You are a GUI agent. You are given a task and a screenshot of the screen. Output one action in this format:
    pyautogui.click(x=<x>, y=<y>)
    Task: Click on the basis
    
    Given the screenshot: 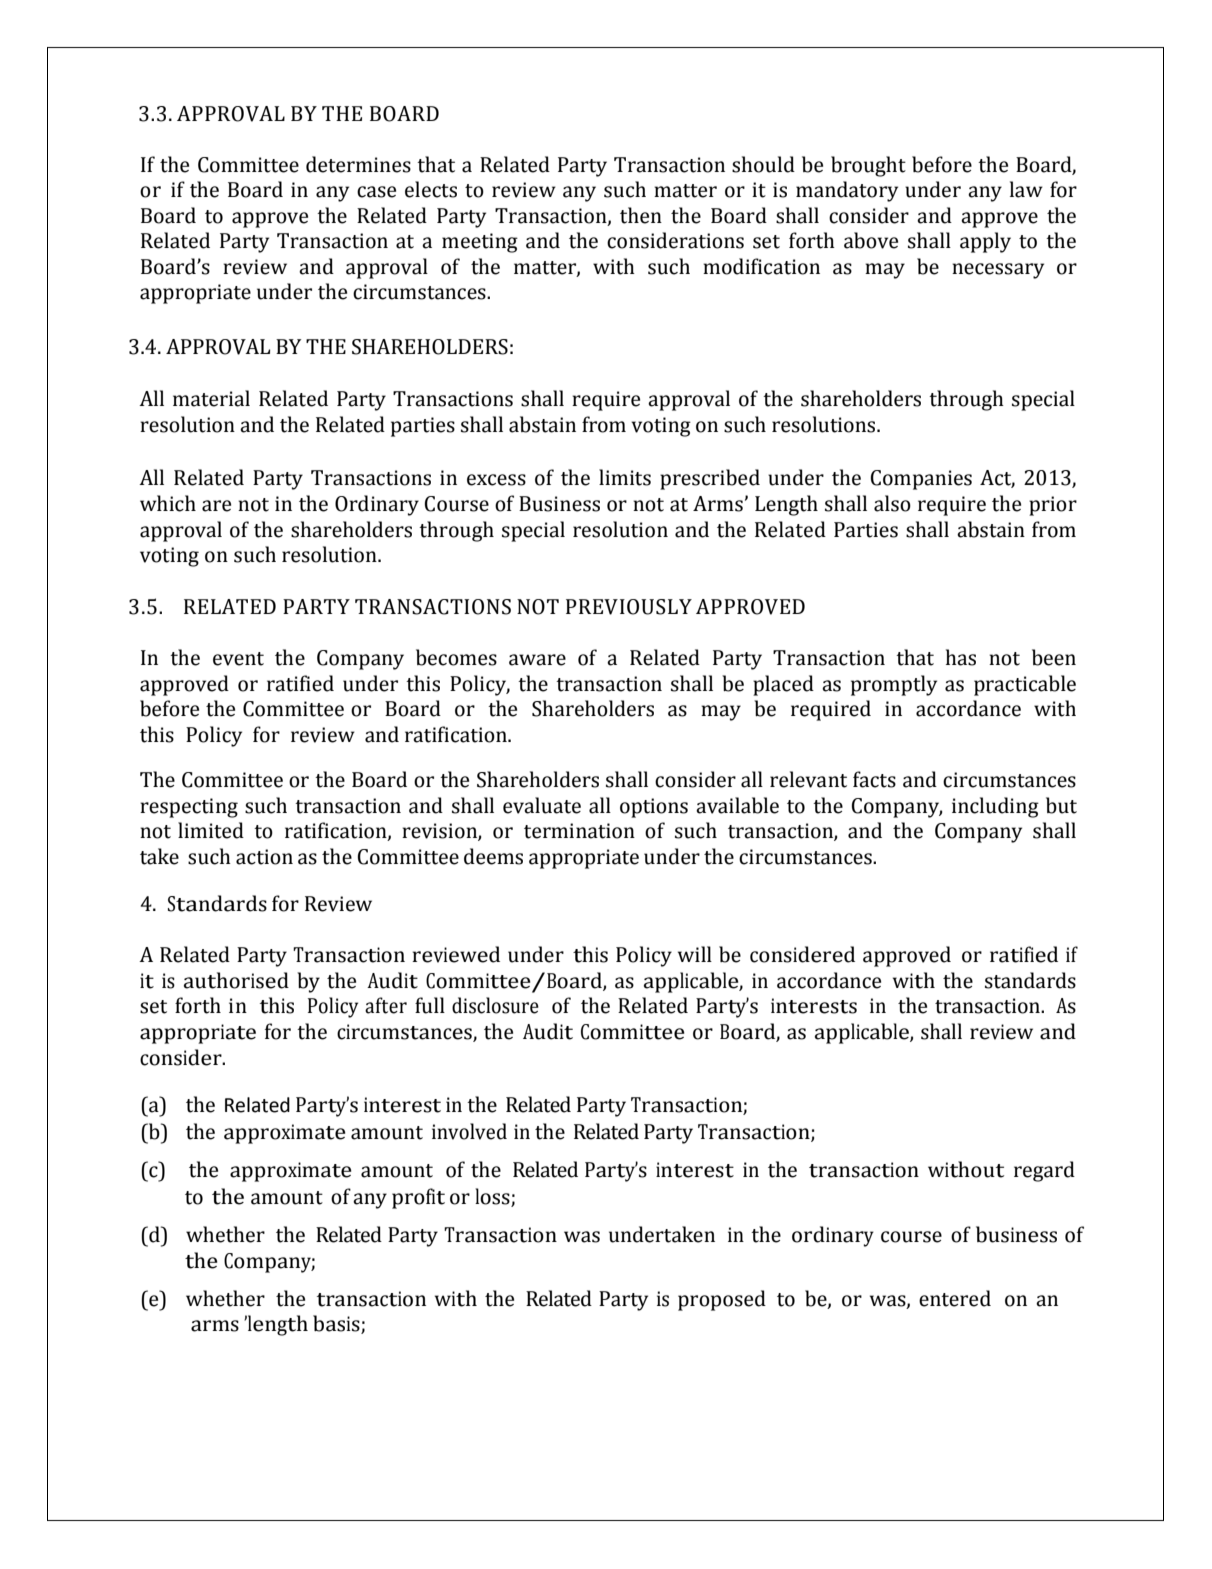 What is the action you would take?
    pyautogui.click(x=337, y=1324)
